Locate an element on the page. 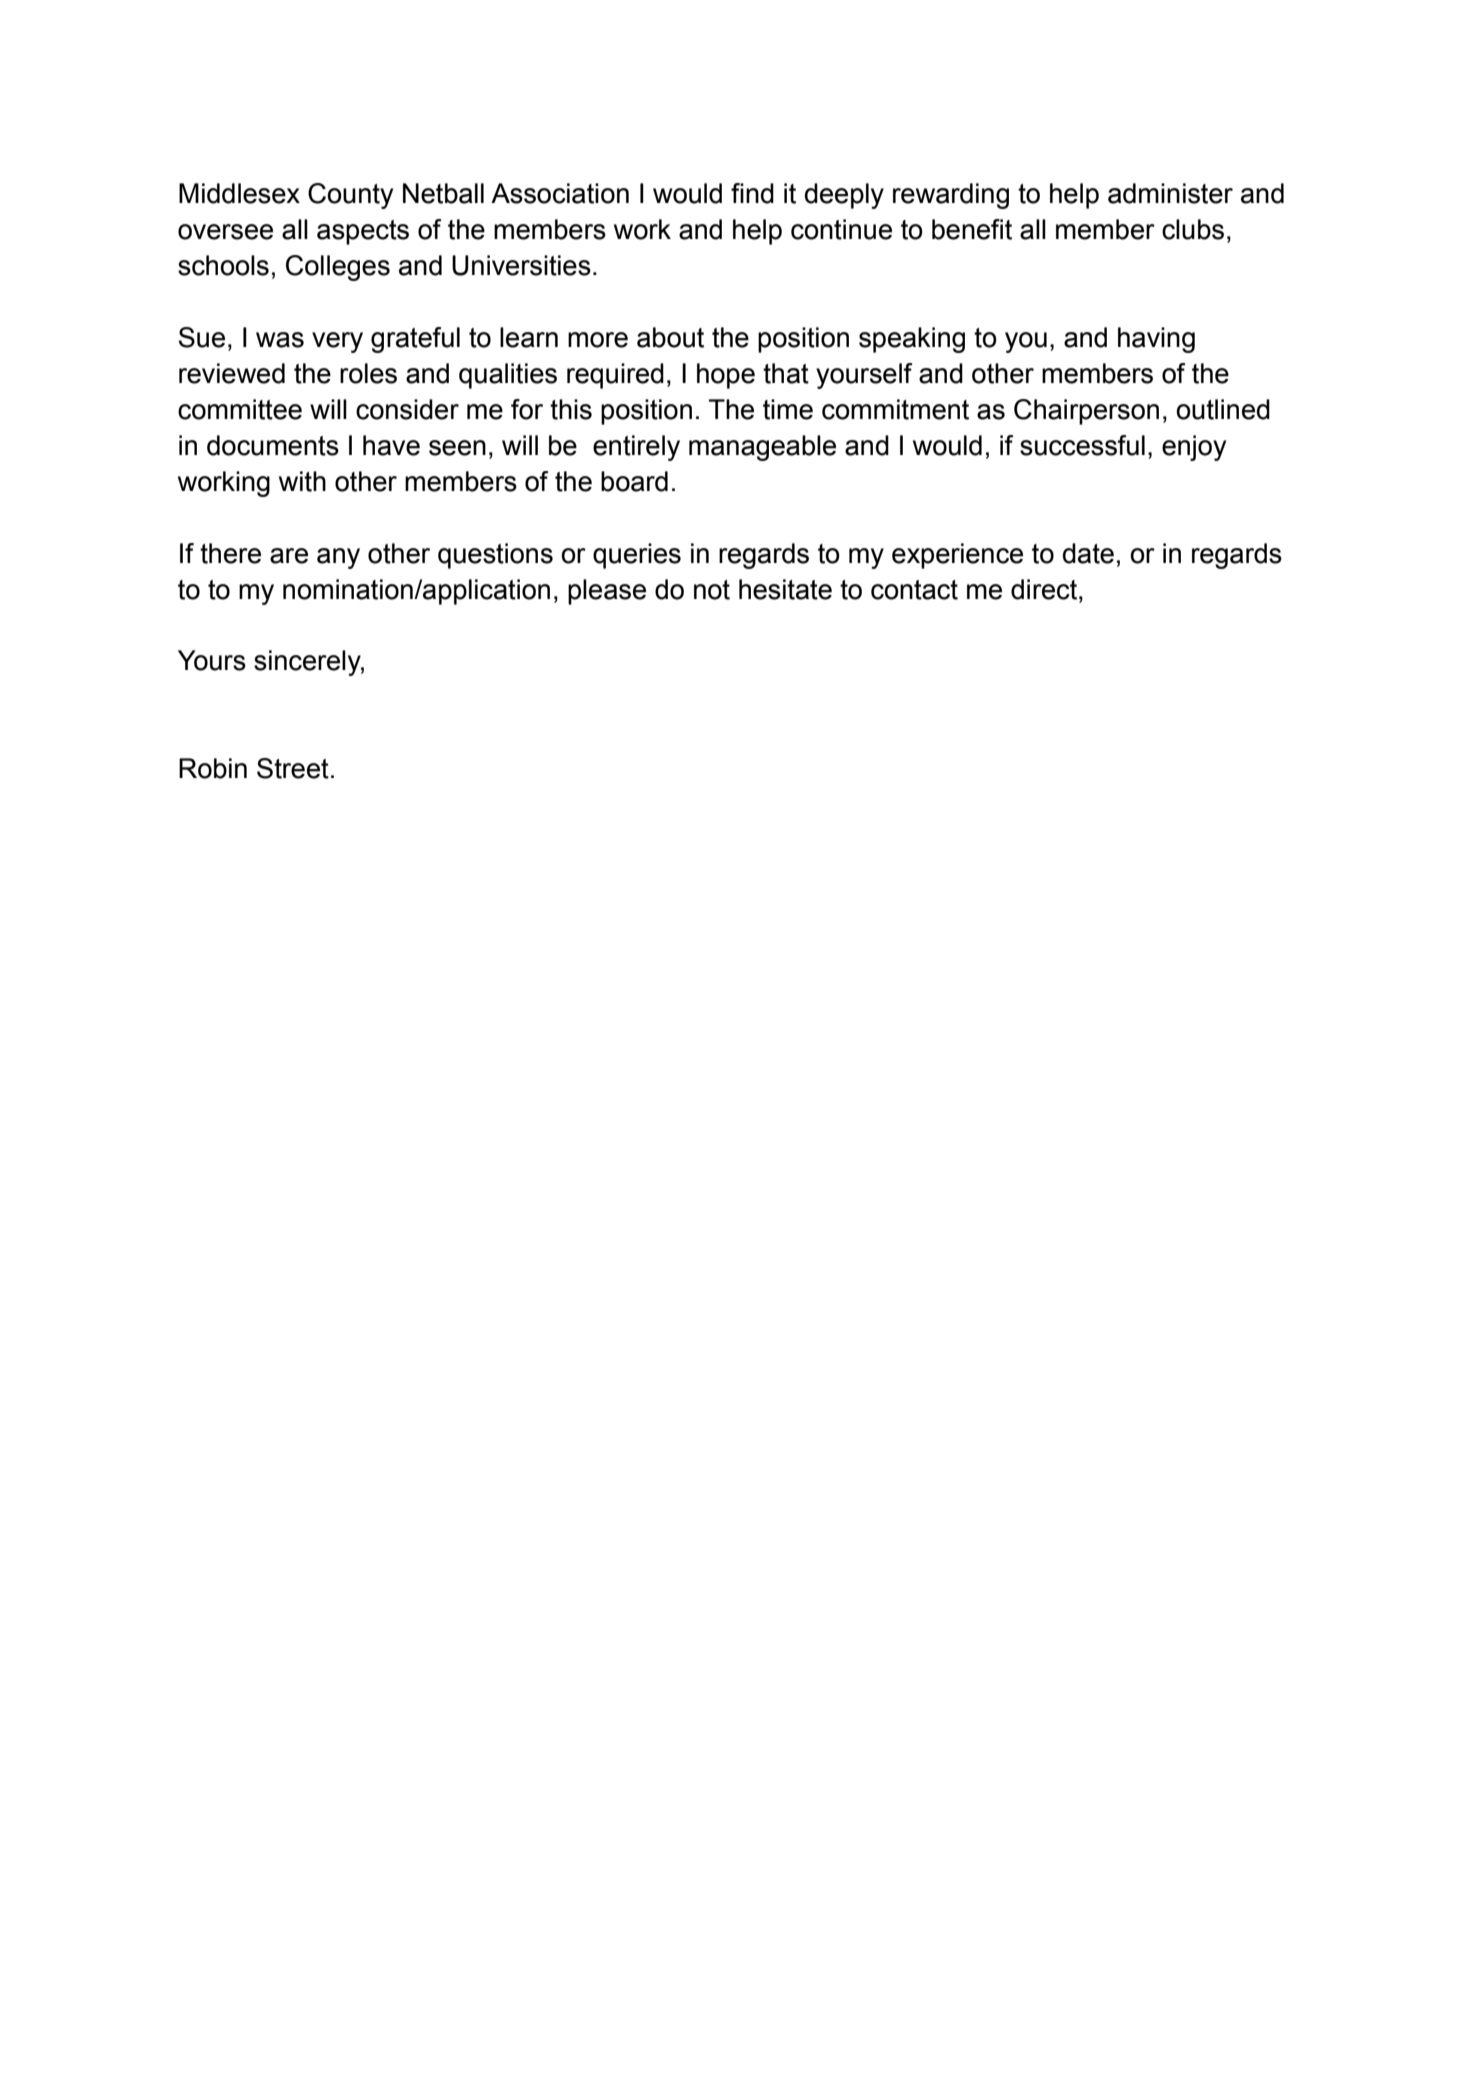  find is located at coordinates (752, 193).
